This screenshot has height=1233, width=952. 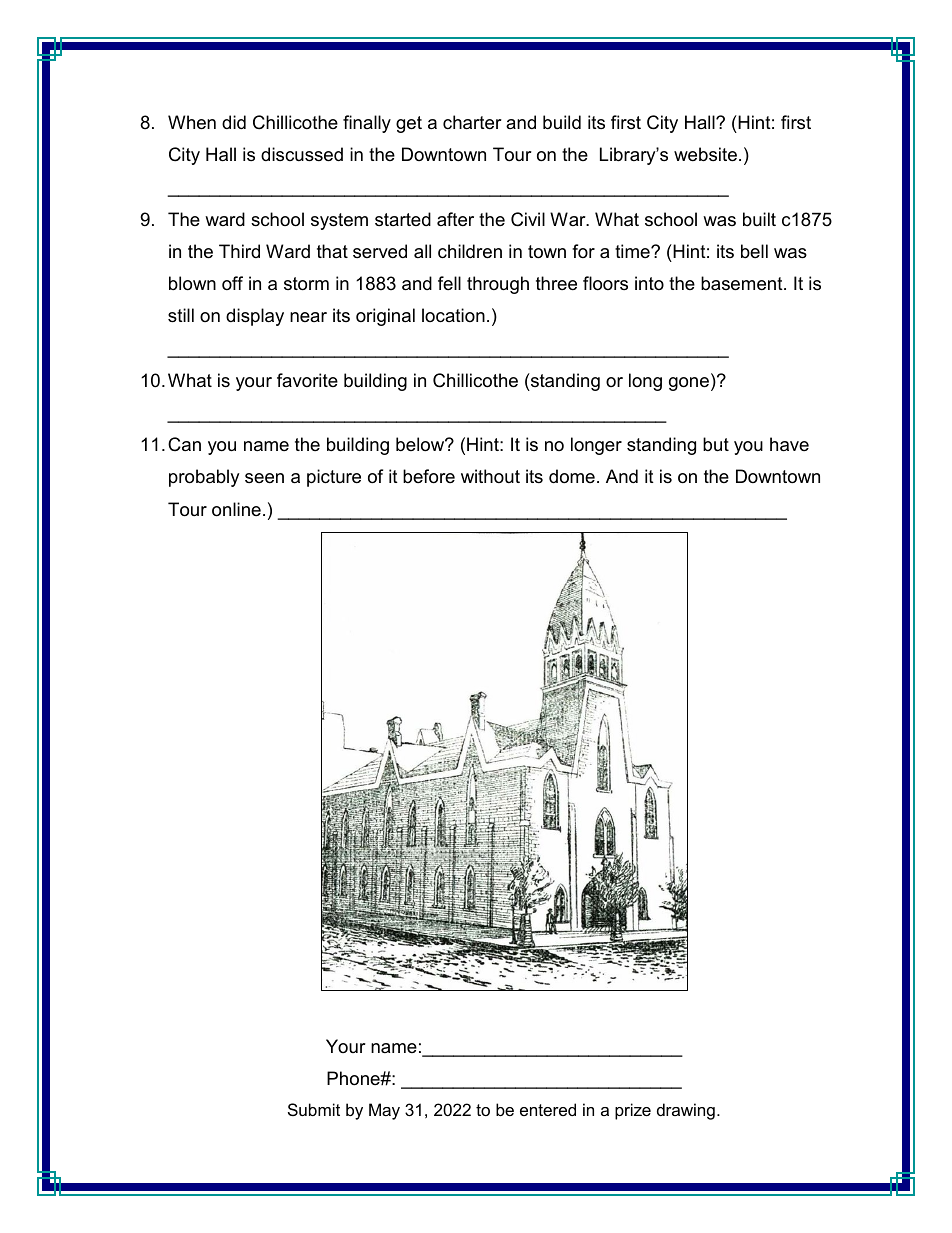 I want to click on dome, so click(x=572, y=476).
